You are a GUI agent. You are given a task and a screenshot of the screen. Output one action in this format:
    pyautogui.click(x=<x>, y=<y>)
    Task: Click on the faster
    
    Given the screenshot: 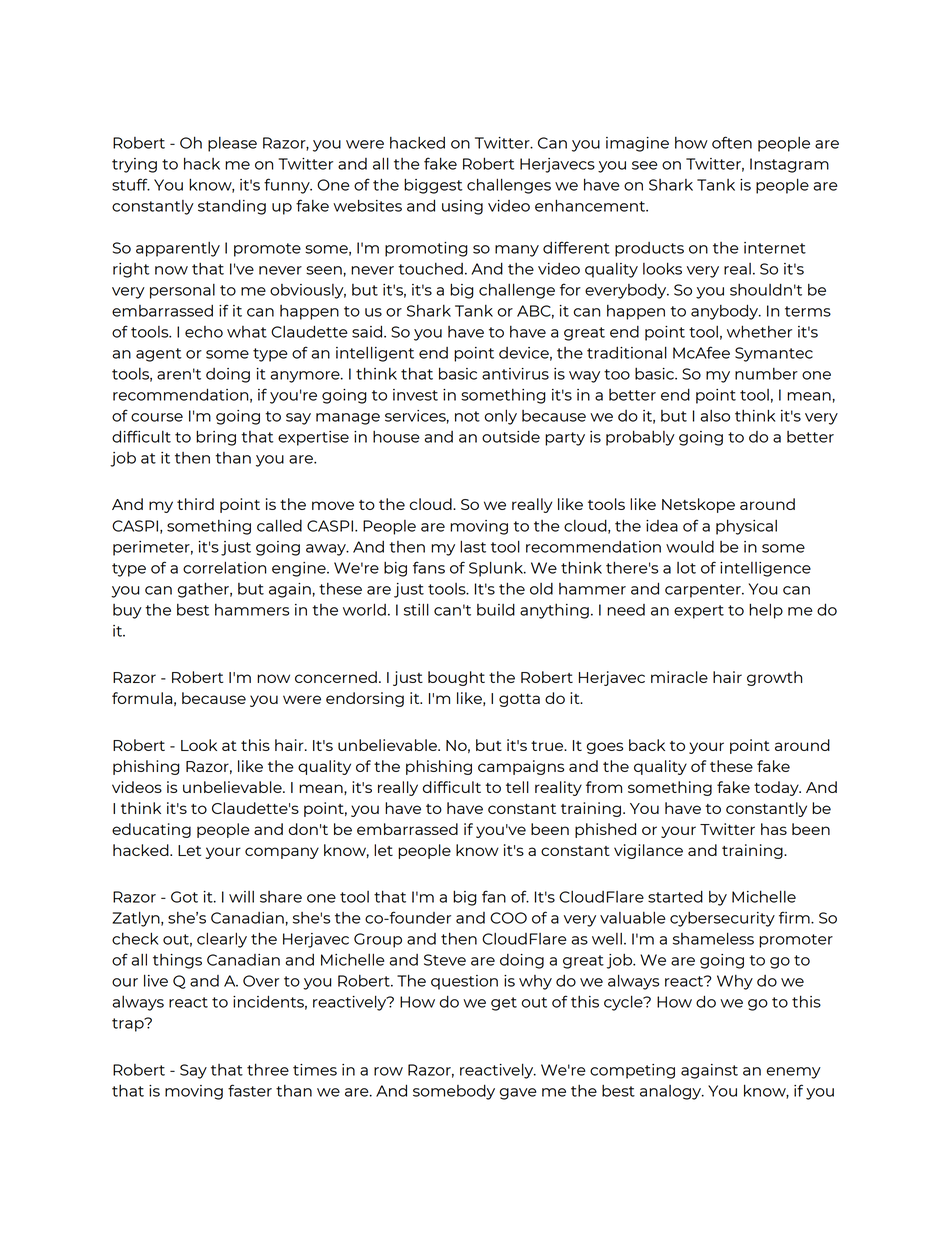 What is the action you would take?
    pyautogui.click(x=250, y=1090)
